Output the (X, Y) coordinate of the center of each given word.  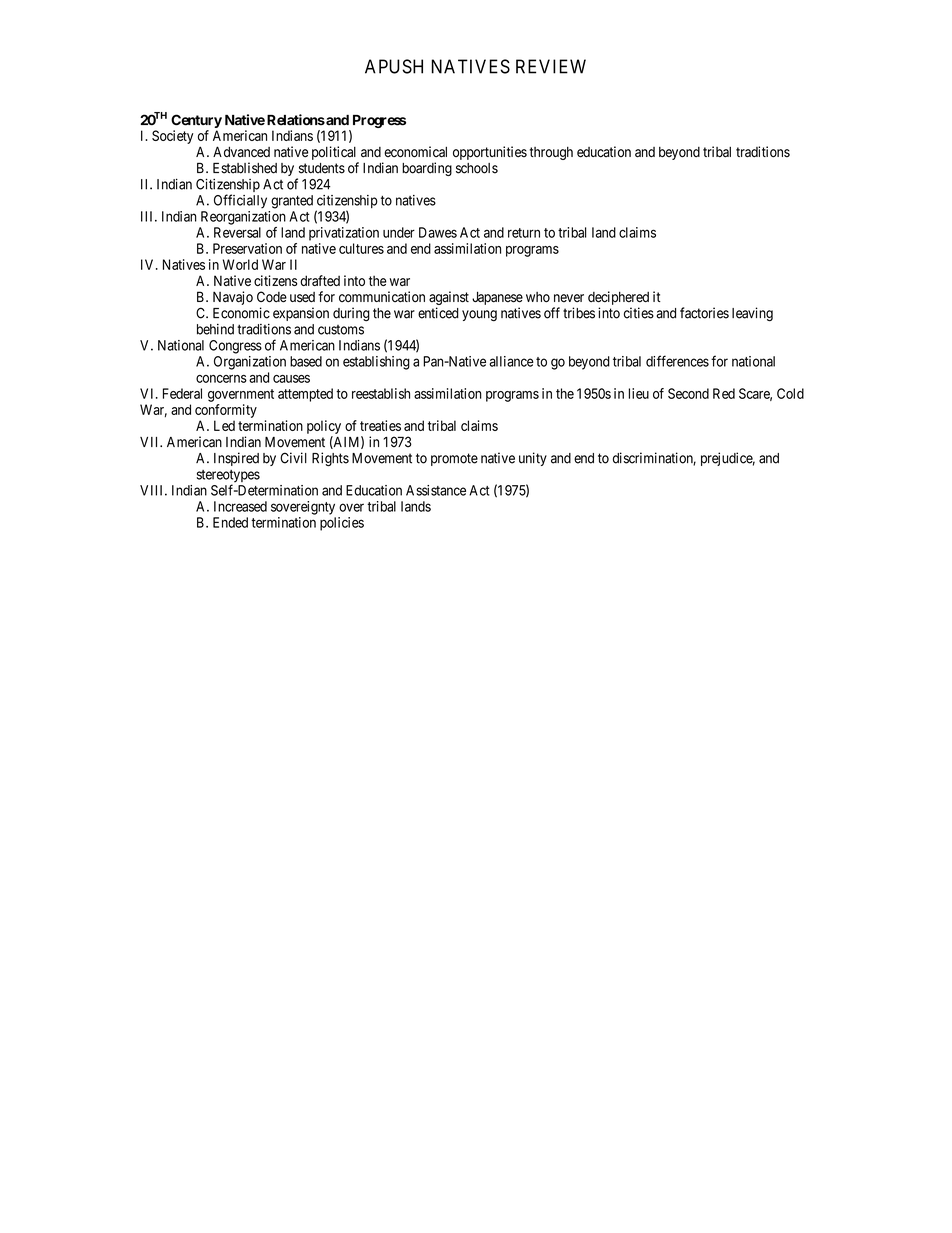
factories (704, 313)
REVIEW (551, 66)
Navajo (233, 298)
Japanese (497, 298)
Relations (296, 120)
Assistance (436, 490)
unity (533, 459)
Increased (240, 506)
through (551, 153)
